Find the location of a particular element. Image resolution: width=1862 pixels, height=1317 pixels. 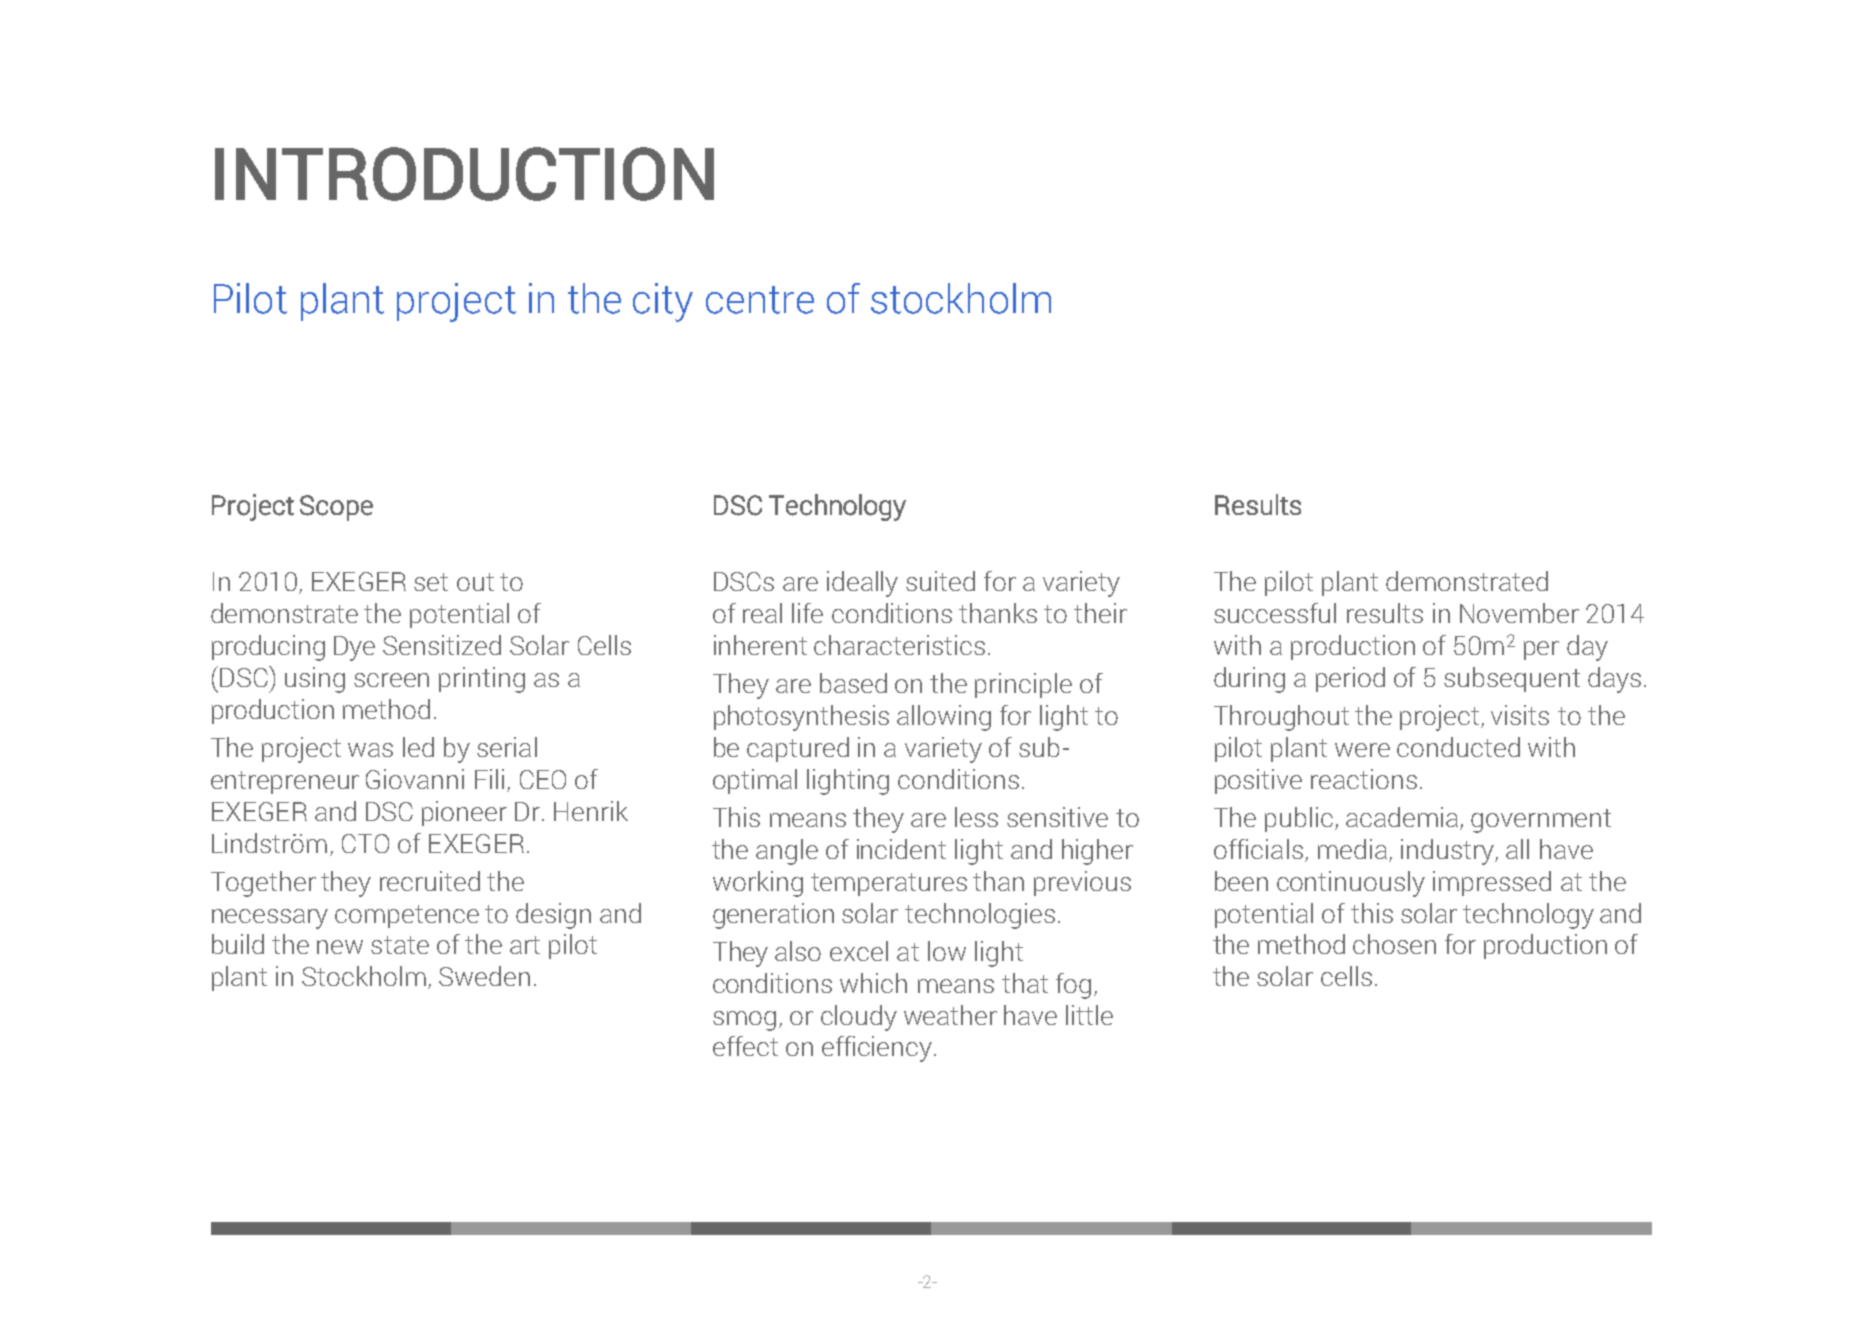

centre is located at coordinates (760, 300).
